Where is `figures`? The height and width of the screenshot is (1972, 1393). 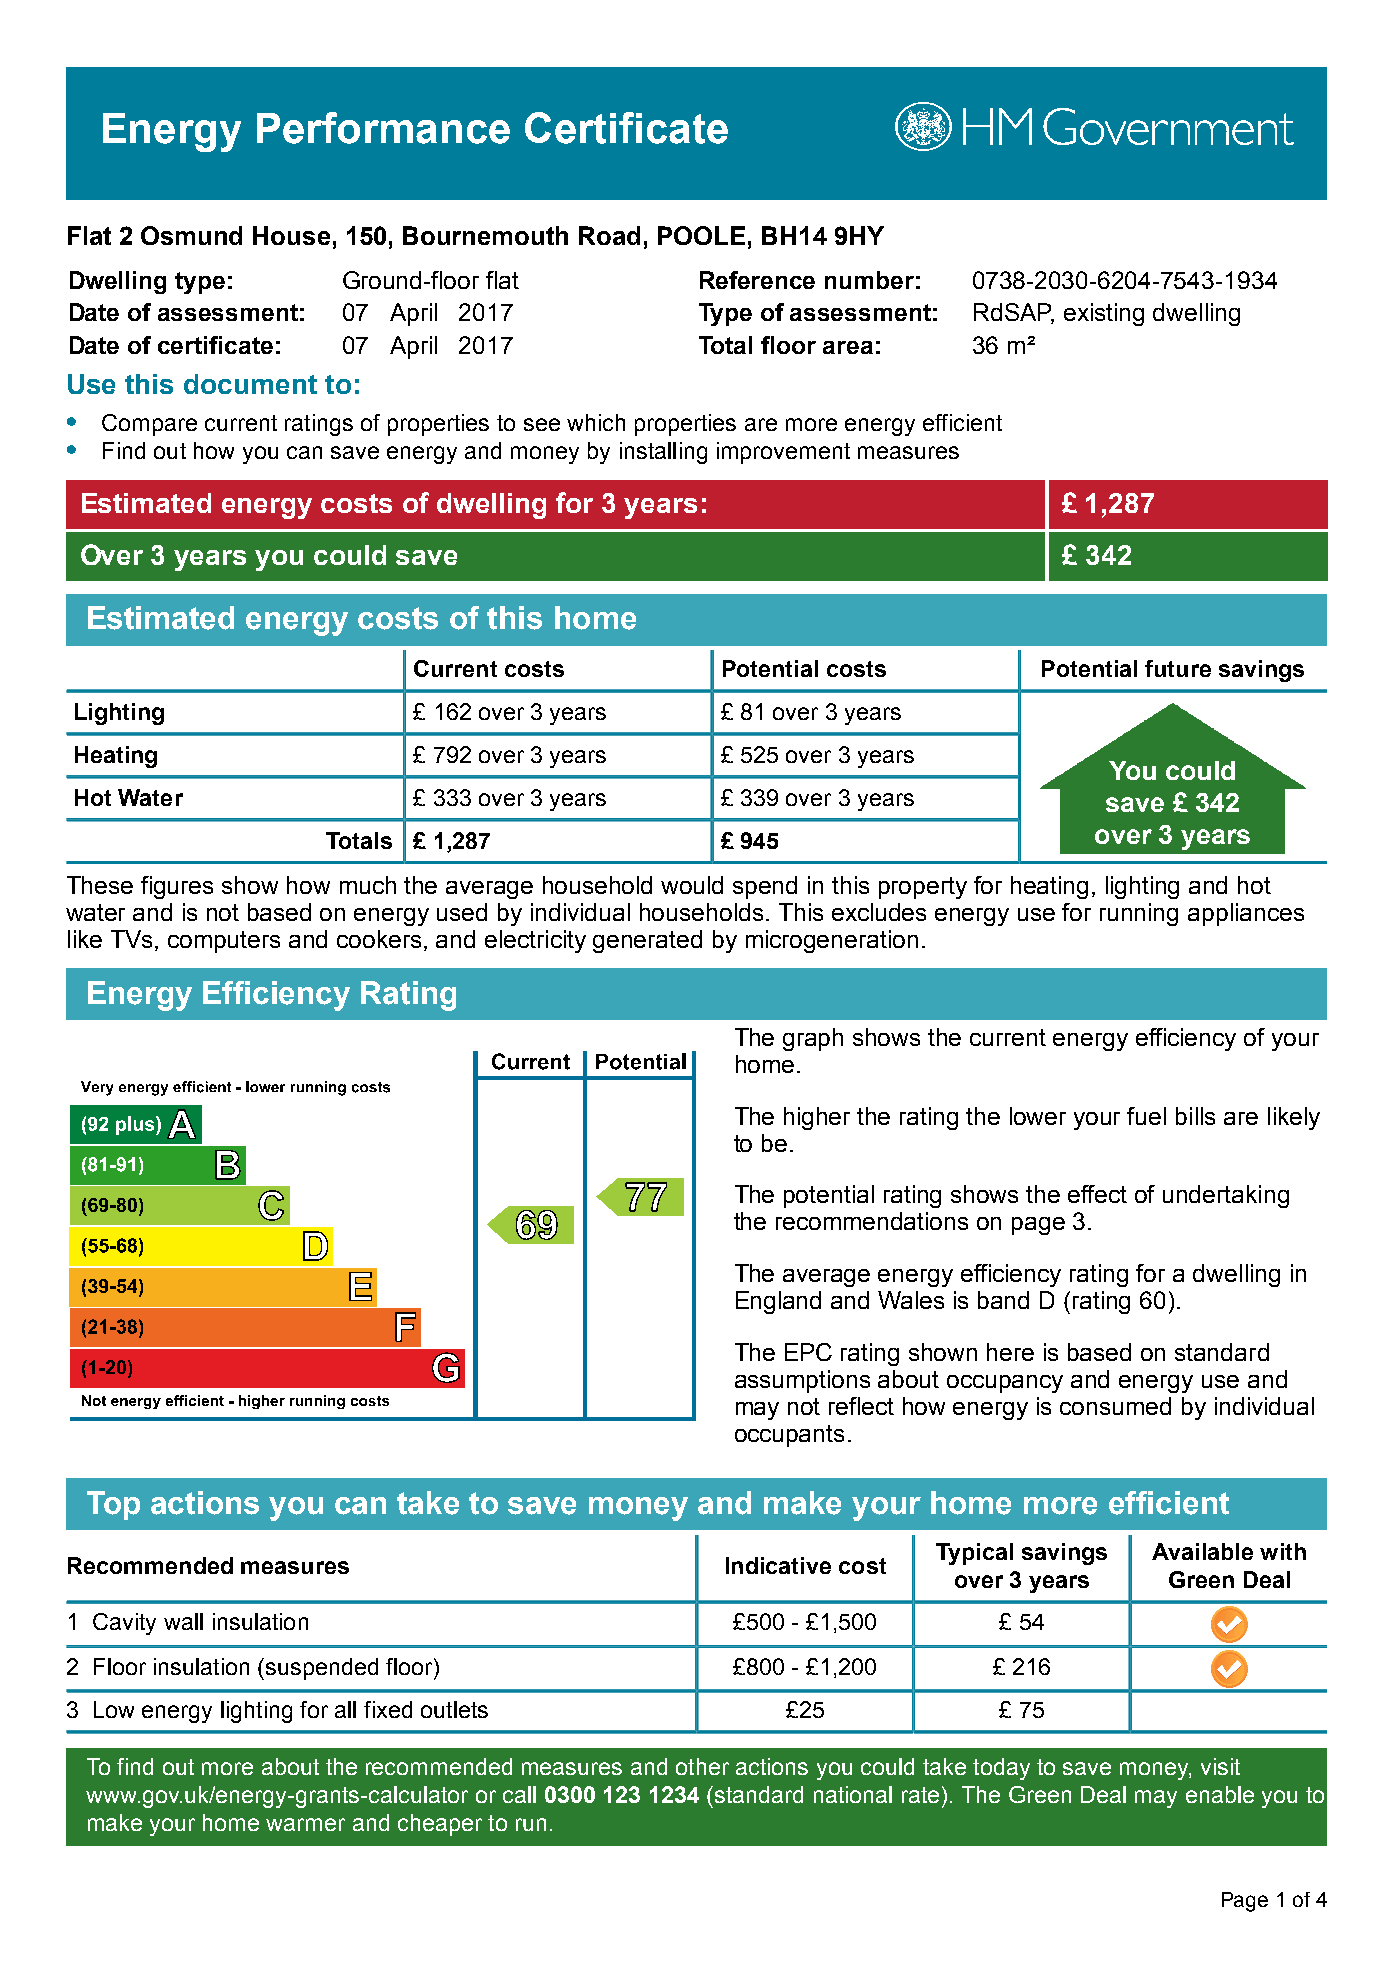
figures is located at coordinates (177, 887).
